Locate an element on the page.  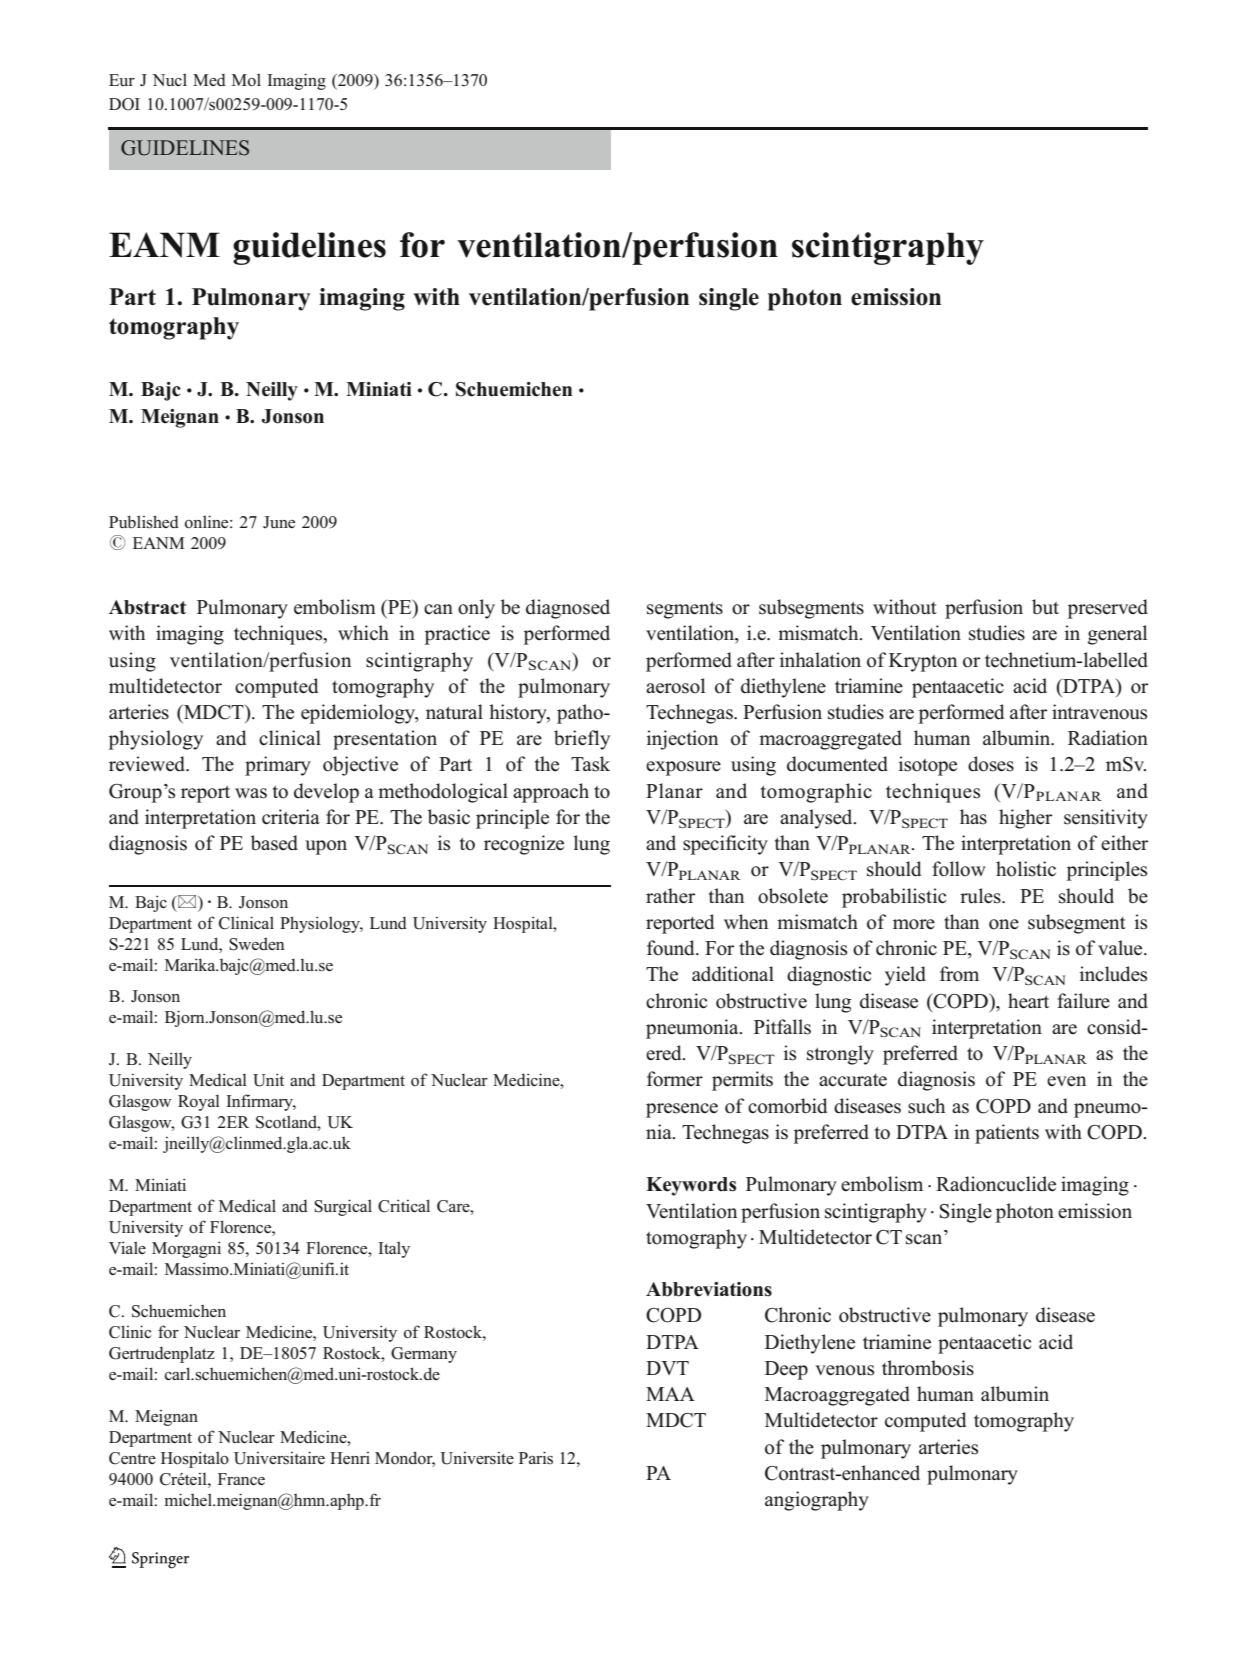
DOI is located at coordinates (124, 104).
